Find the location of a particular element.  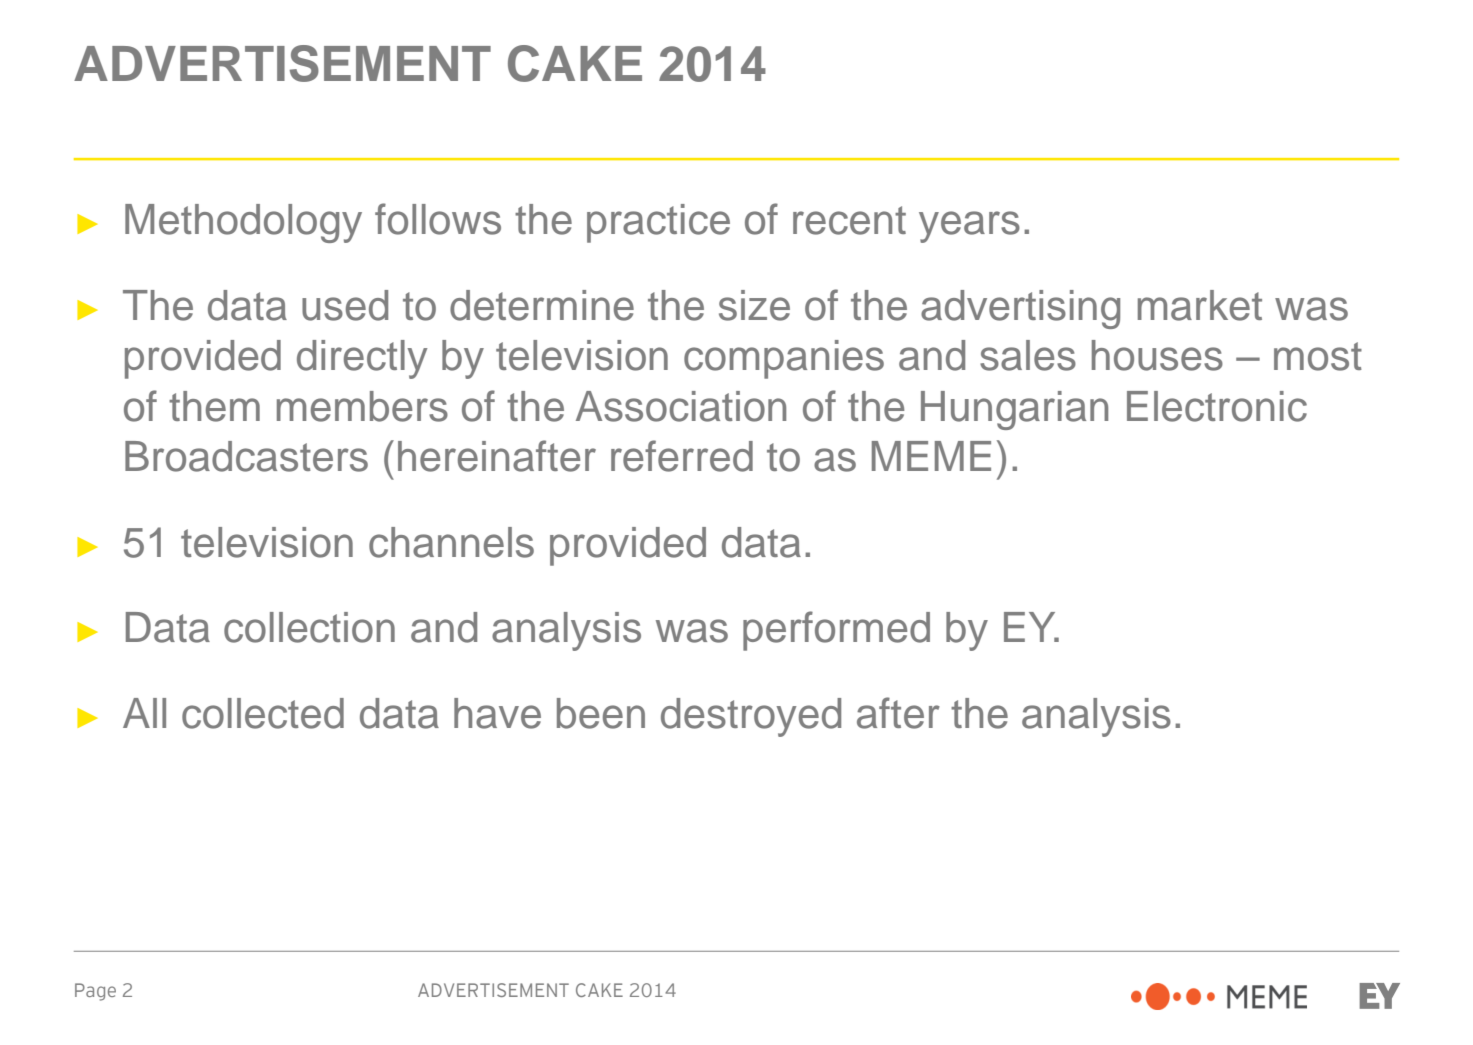

market is located at coordinates (1200, 305).
